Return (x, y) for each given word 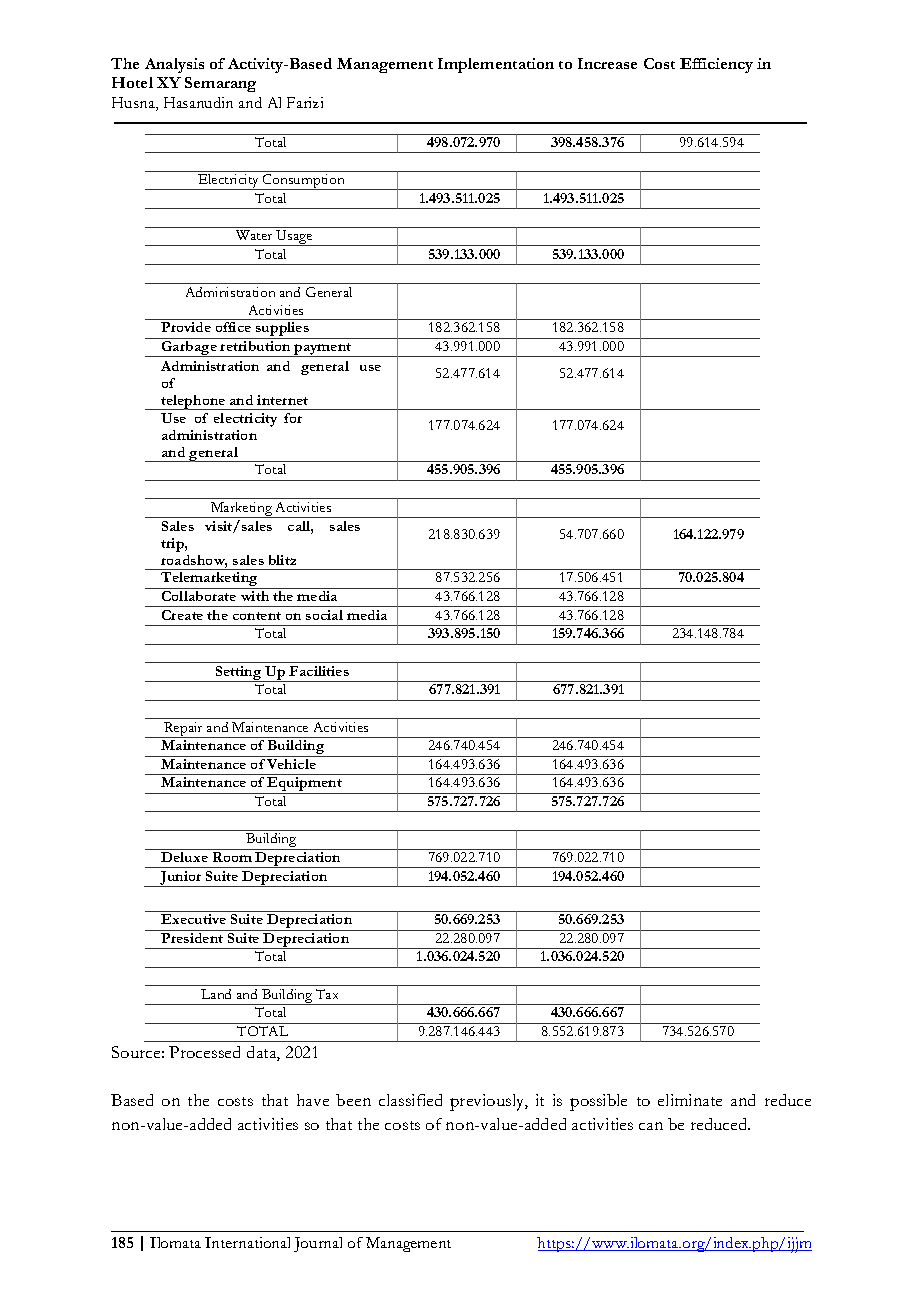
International (247, 1242)
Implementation (496, 65)
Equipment (305, 785)
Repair (184, 730)
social (324, 615)
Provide (186, 327)
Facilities (319, 671)
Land (216, 994)
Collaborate (199, 596)
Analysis (174, 65)
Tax (327, 994)
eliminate (690, 1100)
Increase (607, 63)
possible (598, 1102)
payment (323, 350)
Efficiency (716, 65)
